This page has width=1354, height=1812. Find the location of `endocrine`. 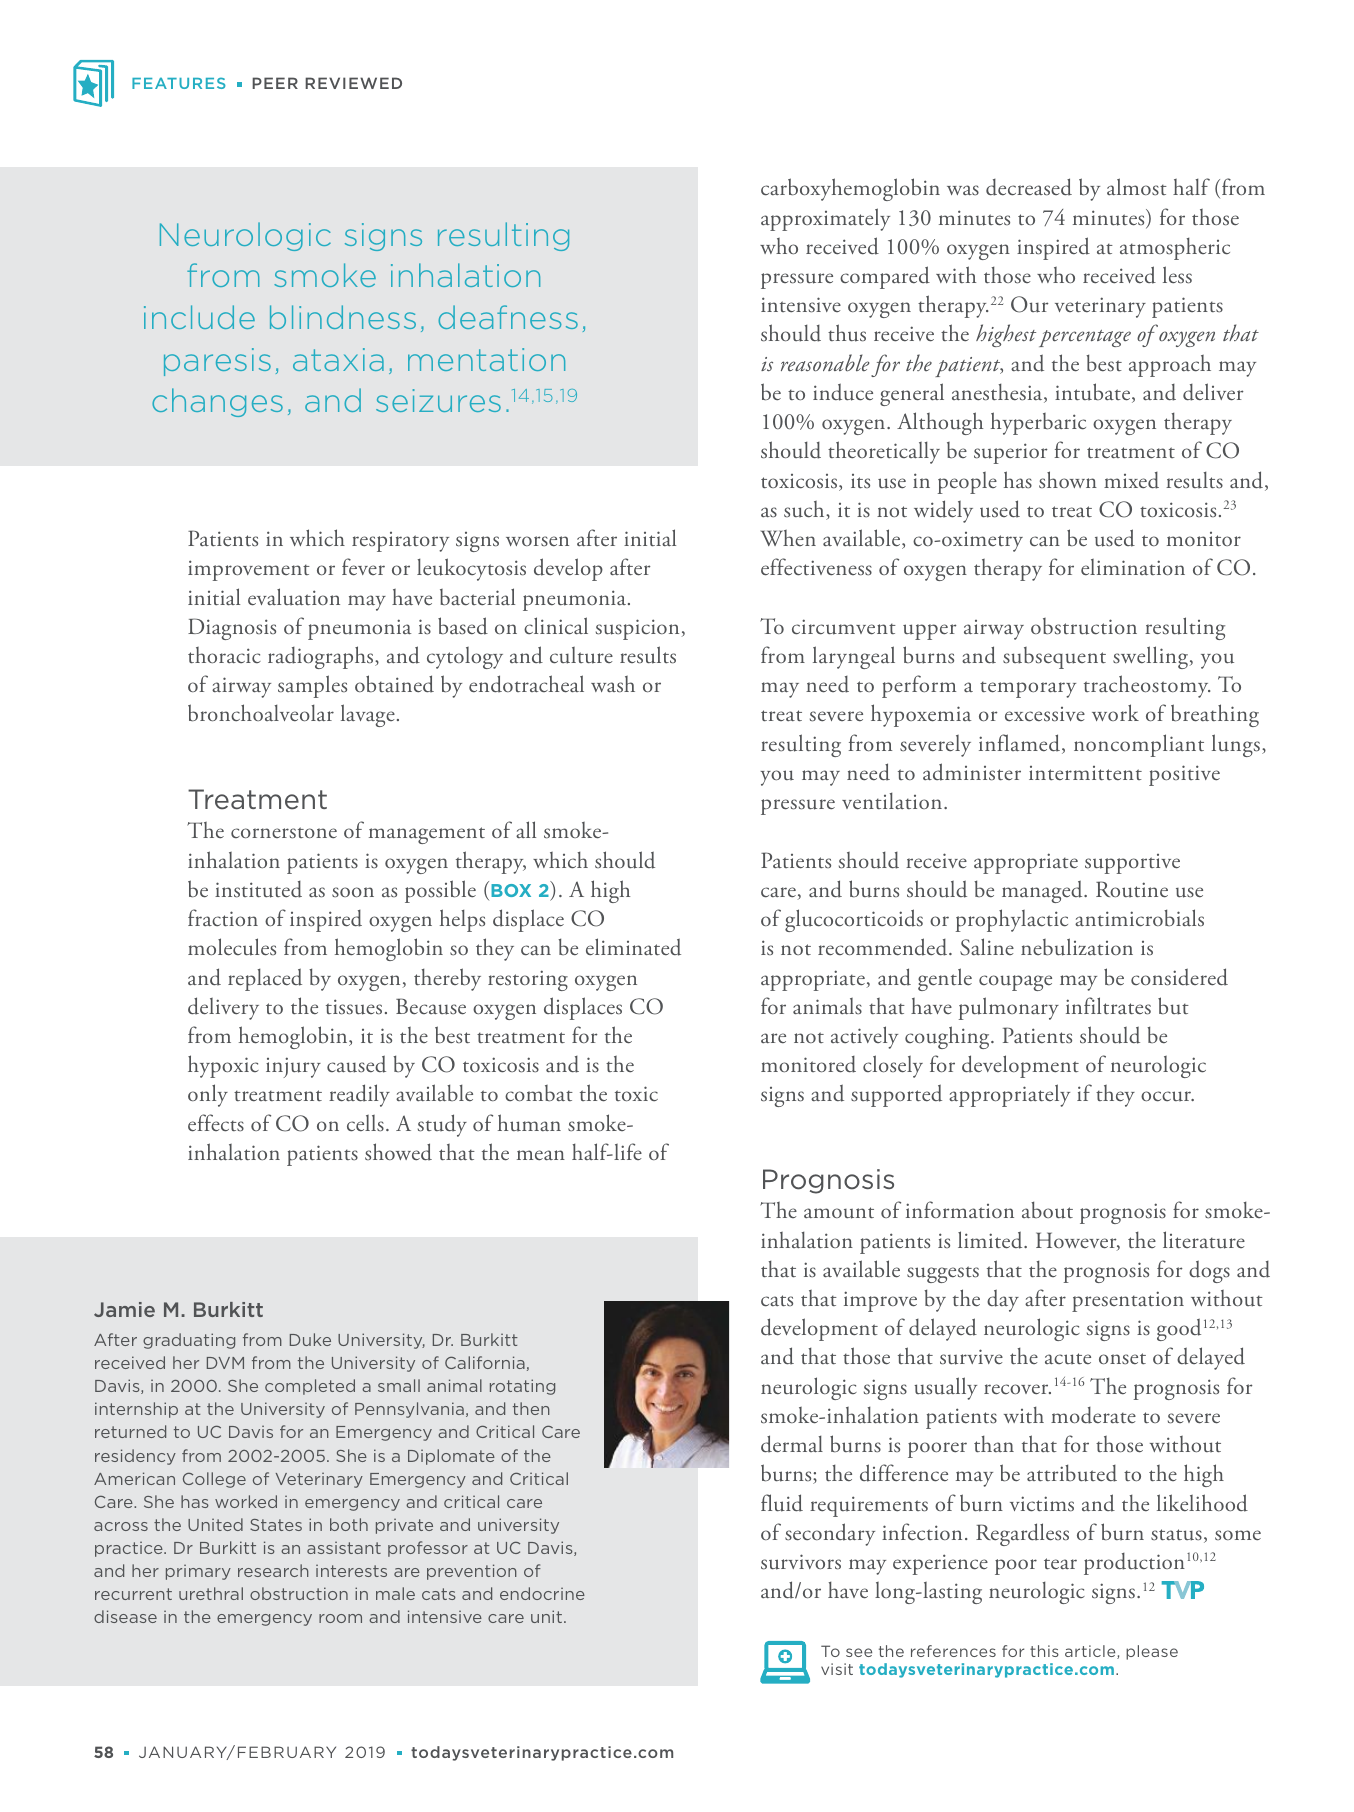

endocrine is located at coordinates (542, 1593).
